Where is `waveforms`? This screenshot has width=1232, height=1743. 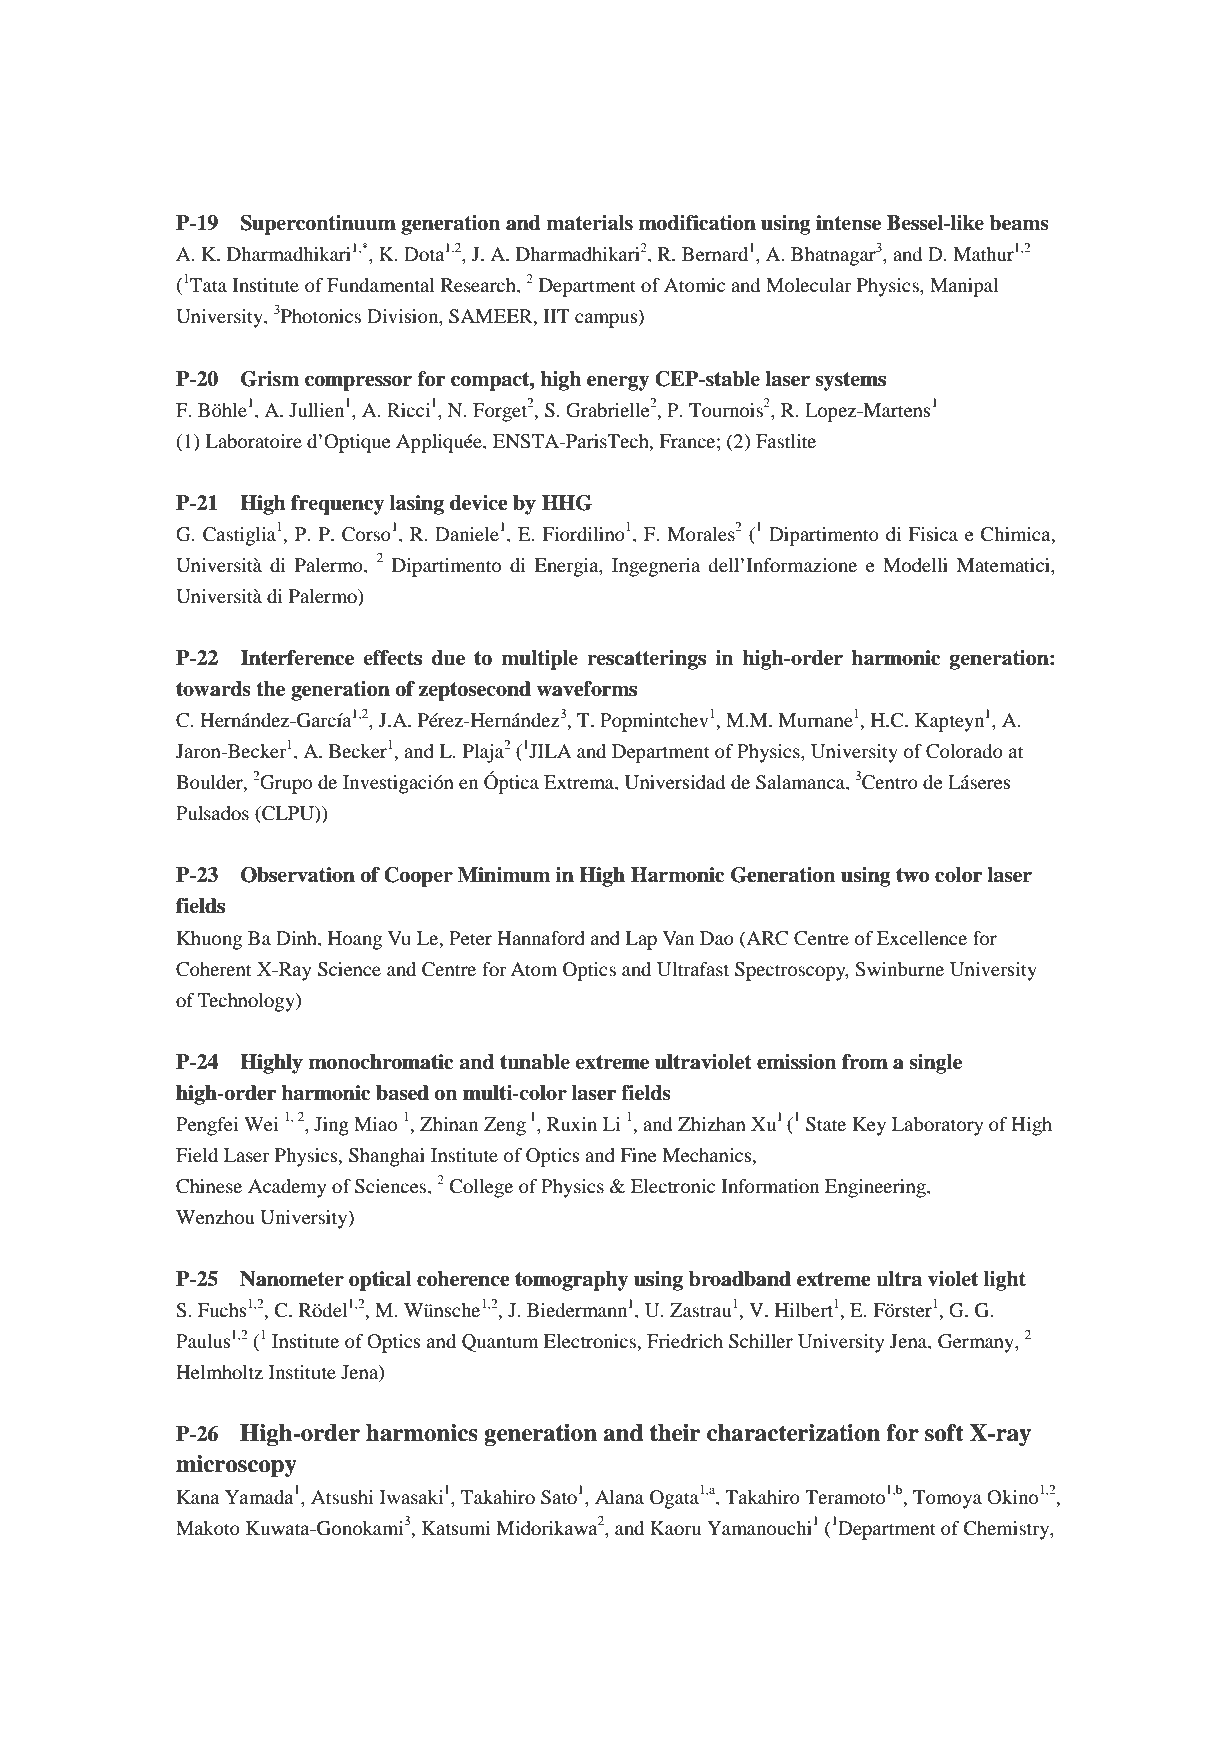 waveforms is located at coordinates (586, 689).
